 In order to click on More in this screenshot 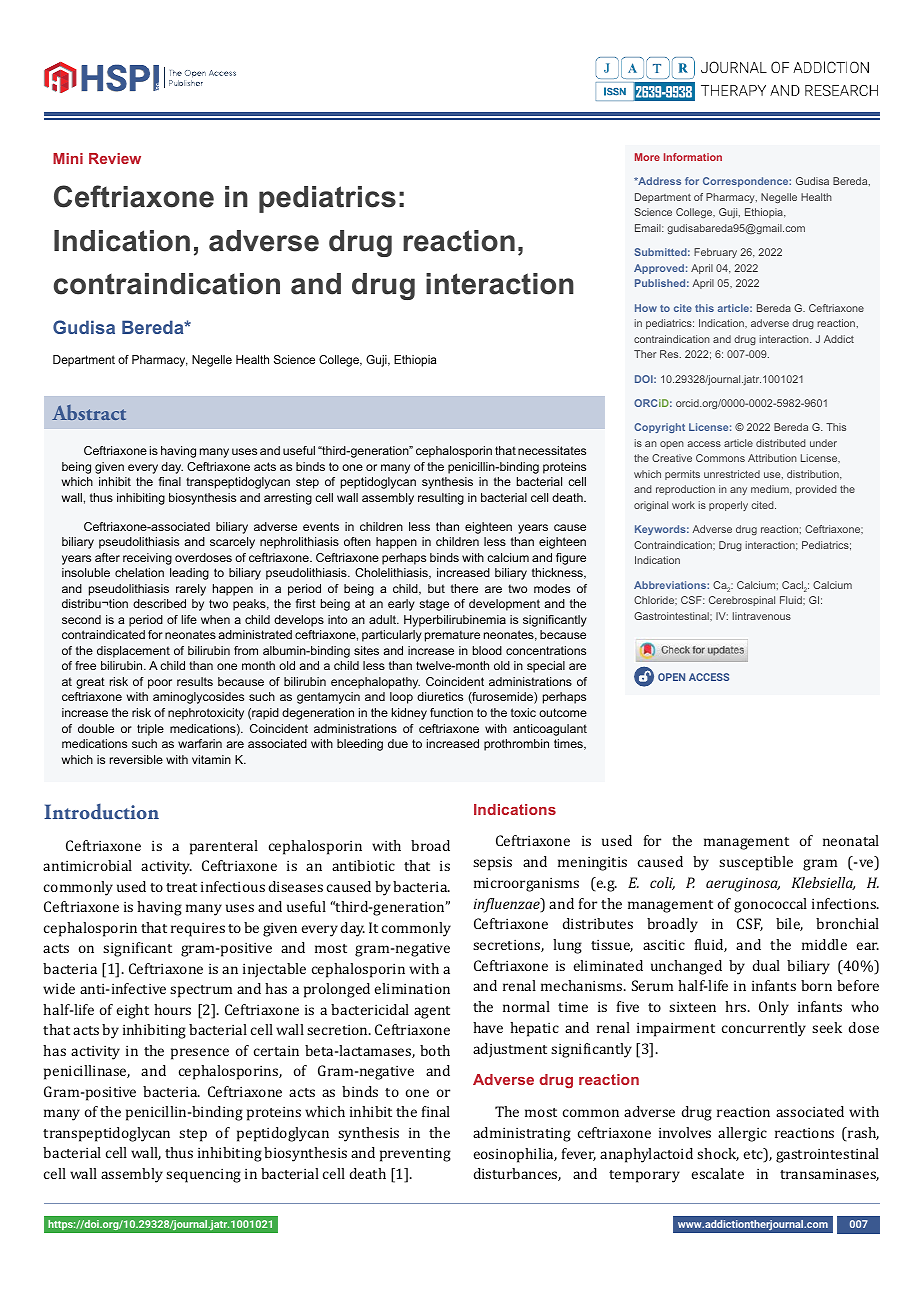, I will do `click(647, 157)`.
